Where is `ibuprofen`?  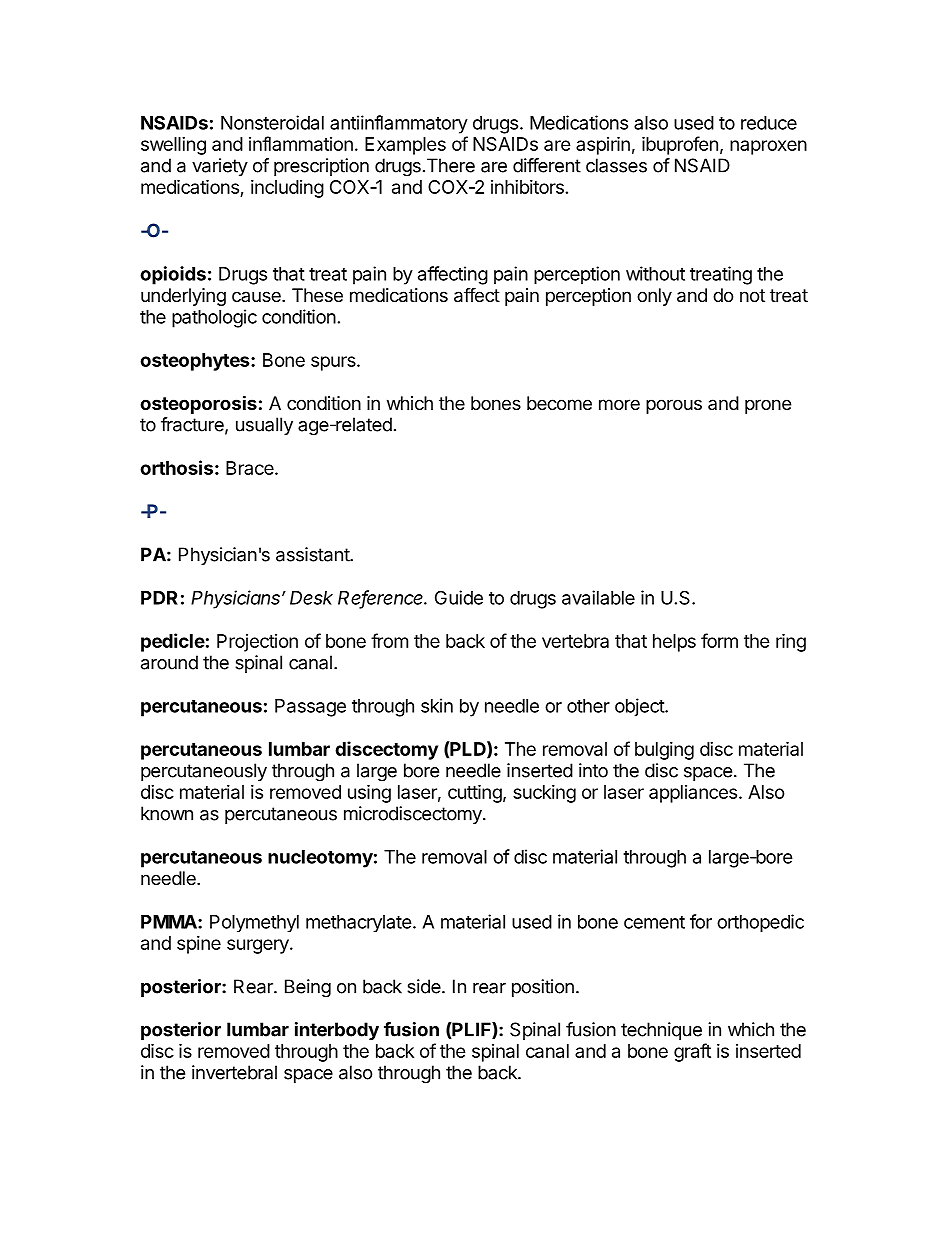 ibuprofen is located at coordinates (680, 145).
